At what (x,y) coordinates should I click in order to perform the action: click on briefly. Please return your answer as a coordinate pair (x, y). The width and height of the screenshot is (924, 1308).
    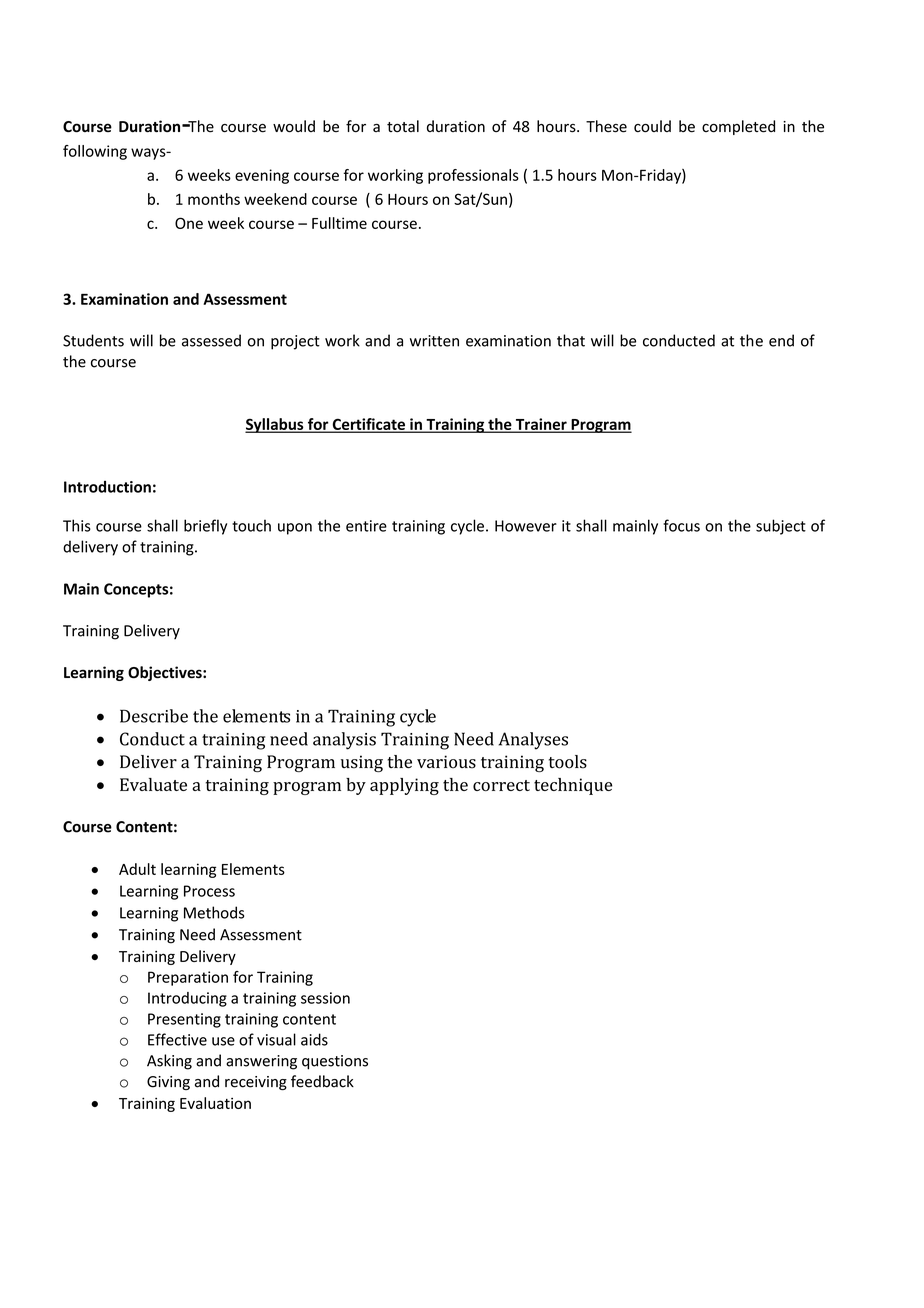
    Looking at the image, I should click on (205, 527).
